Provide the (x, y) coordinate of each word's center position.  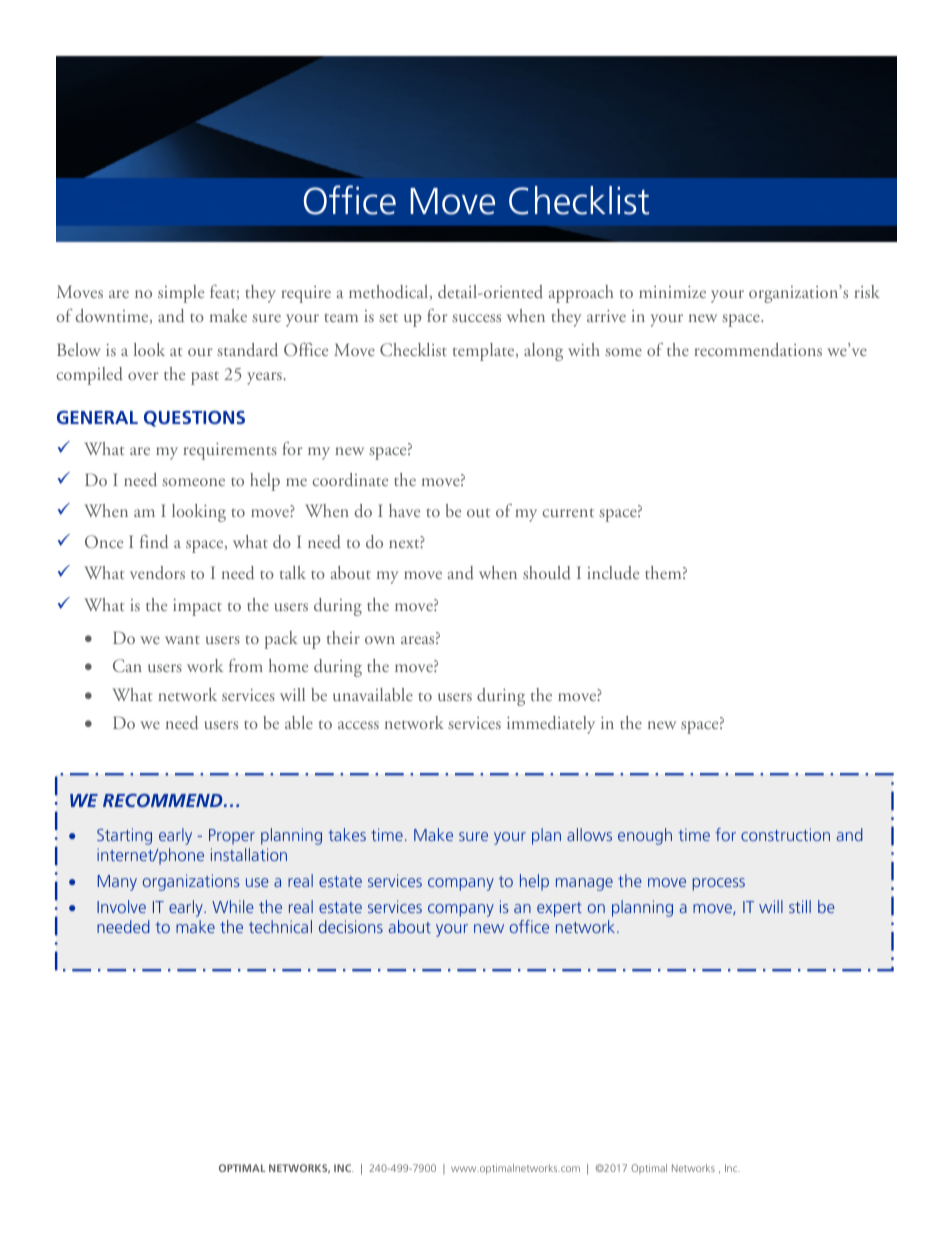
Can (127, 665)
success (476, 318)
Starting (124, 836)
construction (785, 834)
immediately (551, 725)
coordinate (350, 479)
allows (589, 834)
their (343, 637)
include (613, 572)
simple (181, 294)
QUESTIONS (194, 419)
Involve (121, 906)
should (547, 573)
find (154, 542)
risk (867, 291)
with (584, 349)
